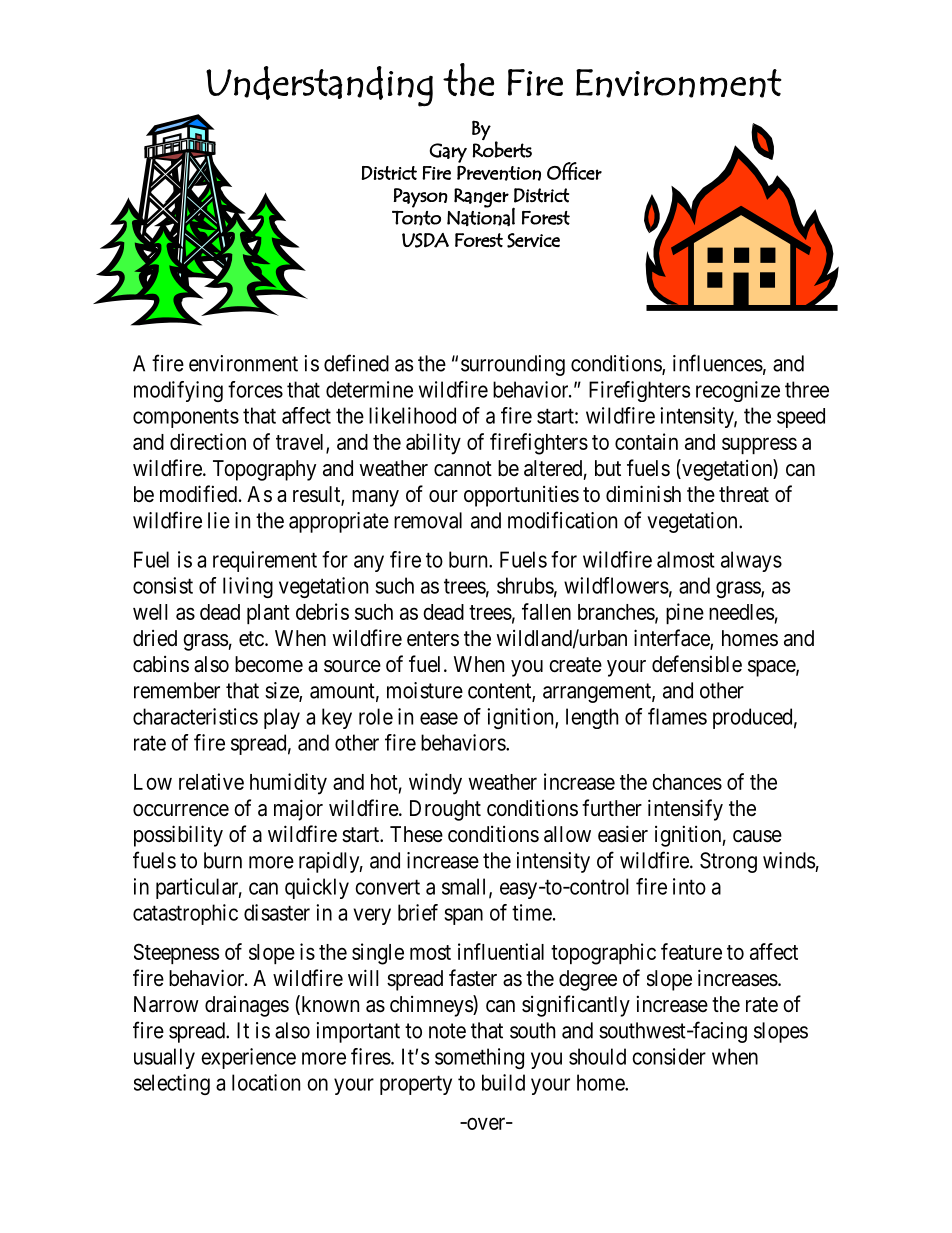 This document has height=1233, width=952. I want to click on consider, so click(669, 1056).
